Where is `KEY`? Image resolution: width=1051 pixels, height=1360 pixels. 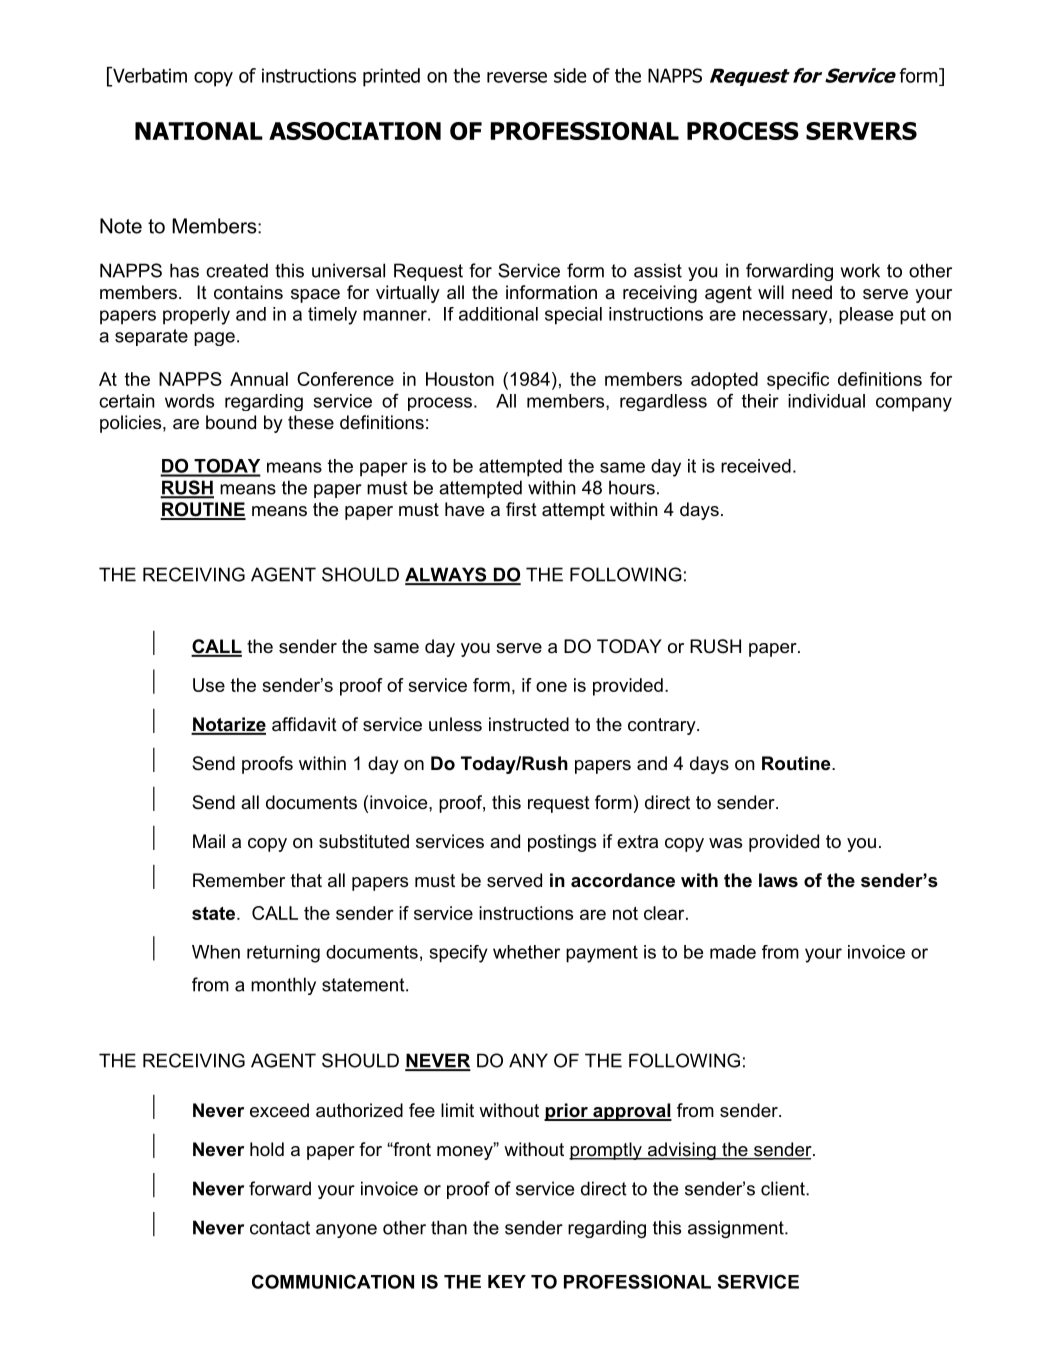
KEY is located at coordinates (507, 1281).
